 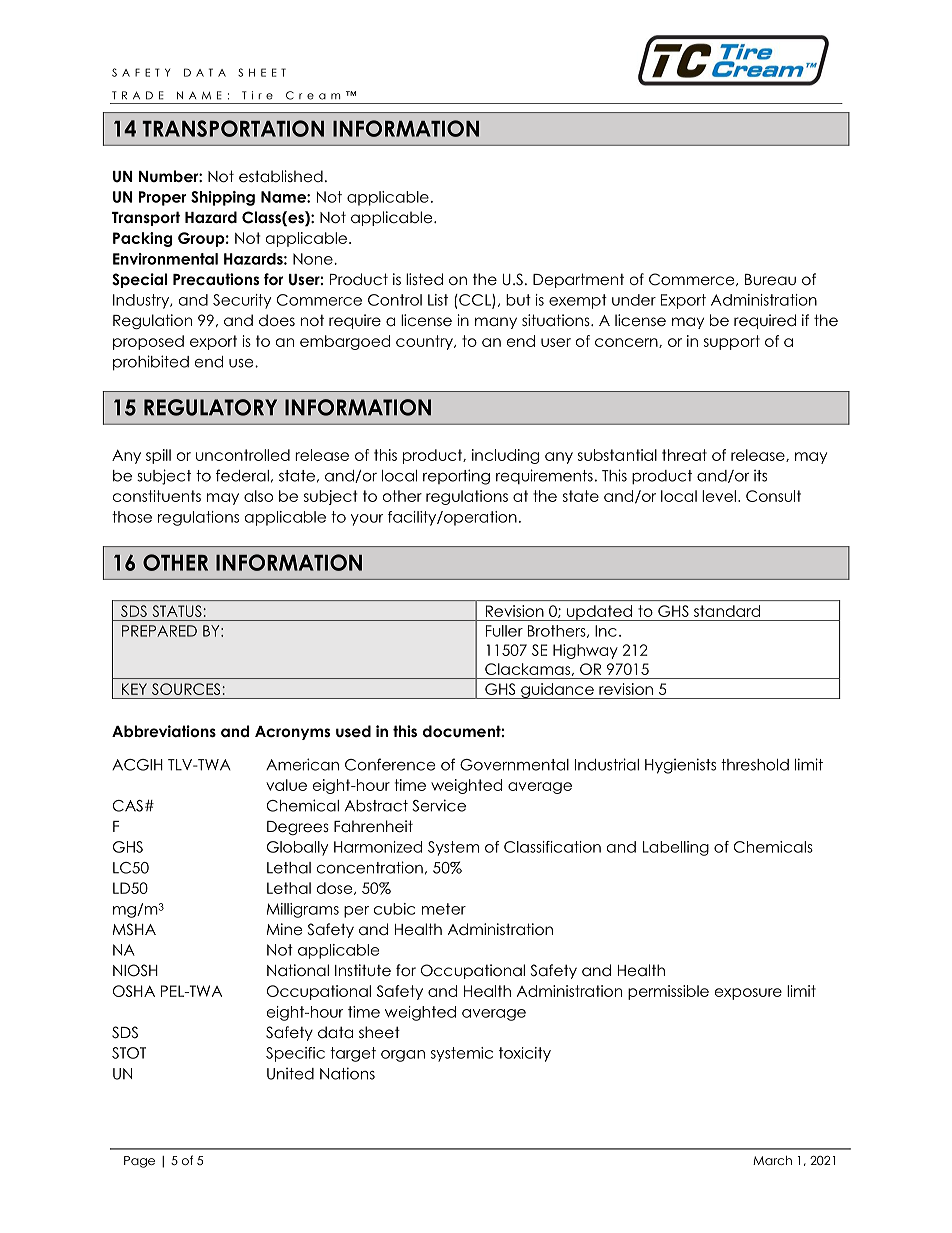 I want to click on reporting, so click(x=456, y=477).
